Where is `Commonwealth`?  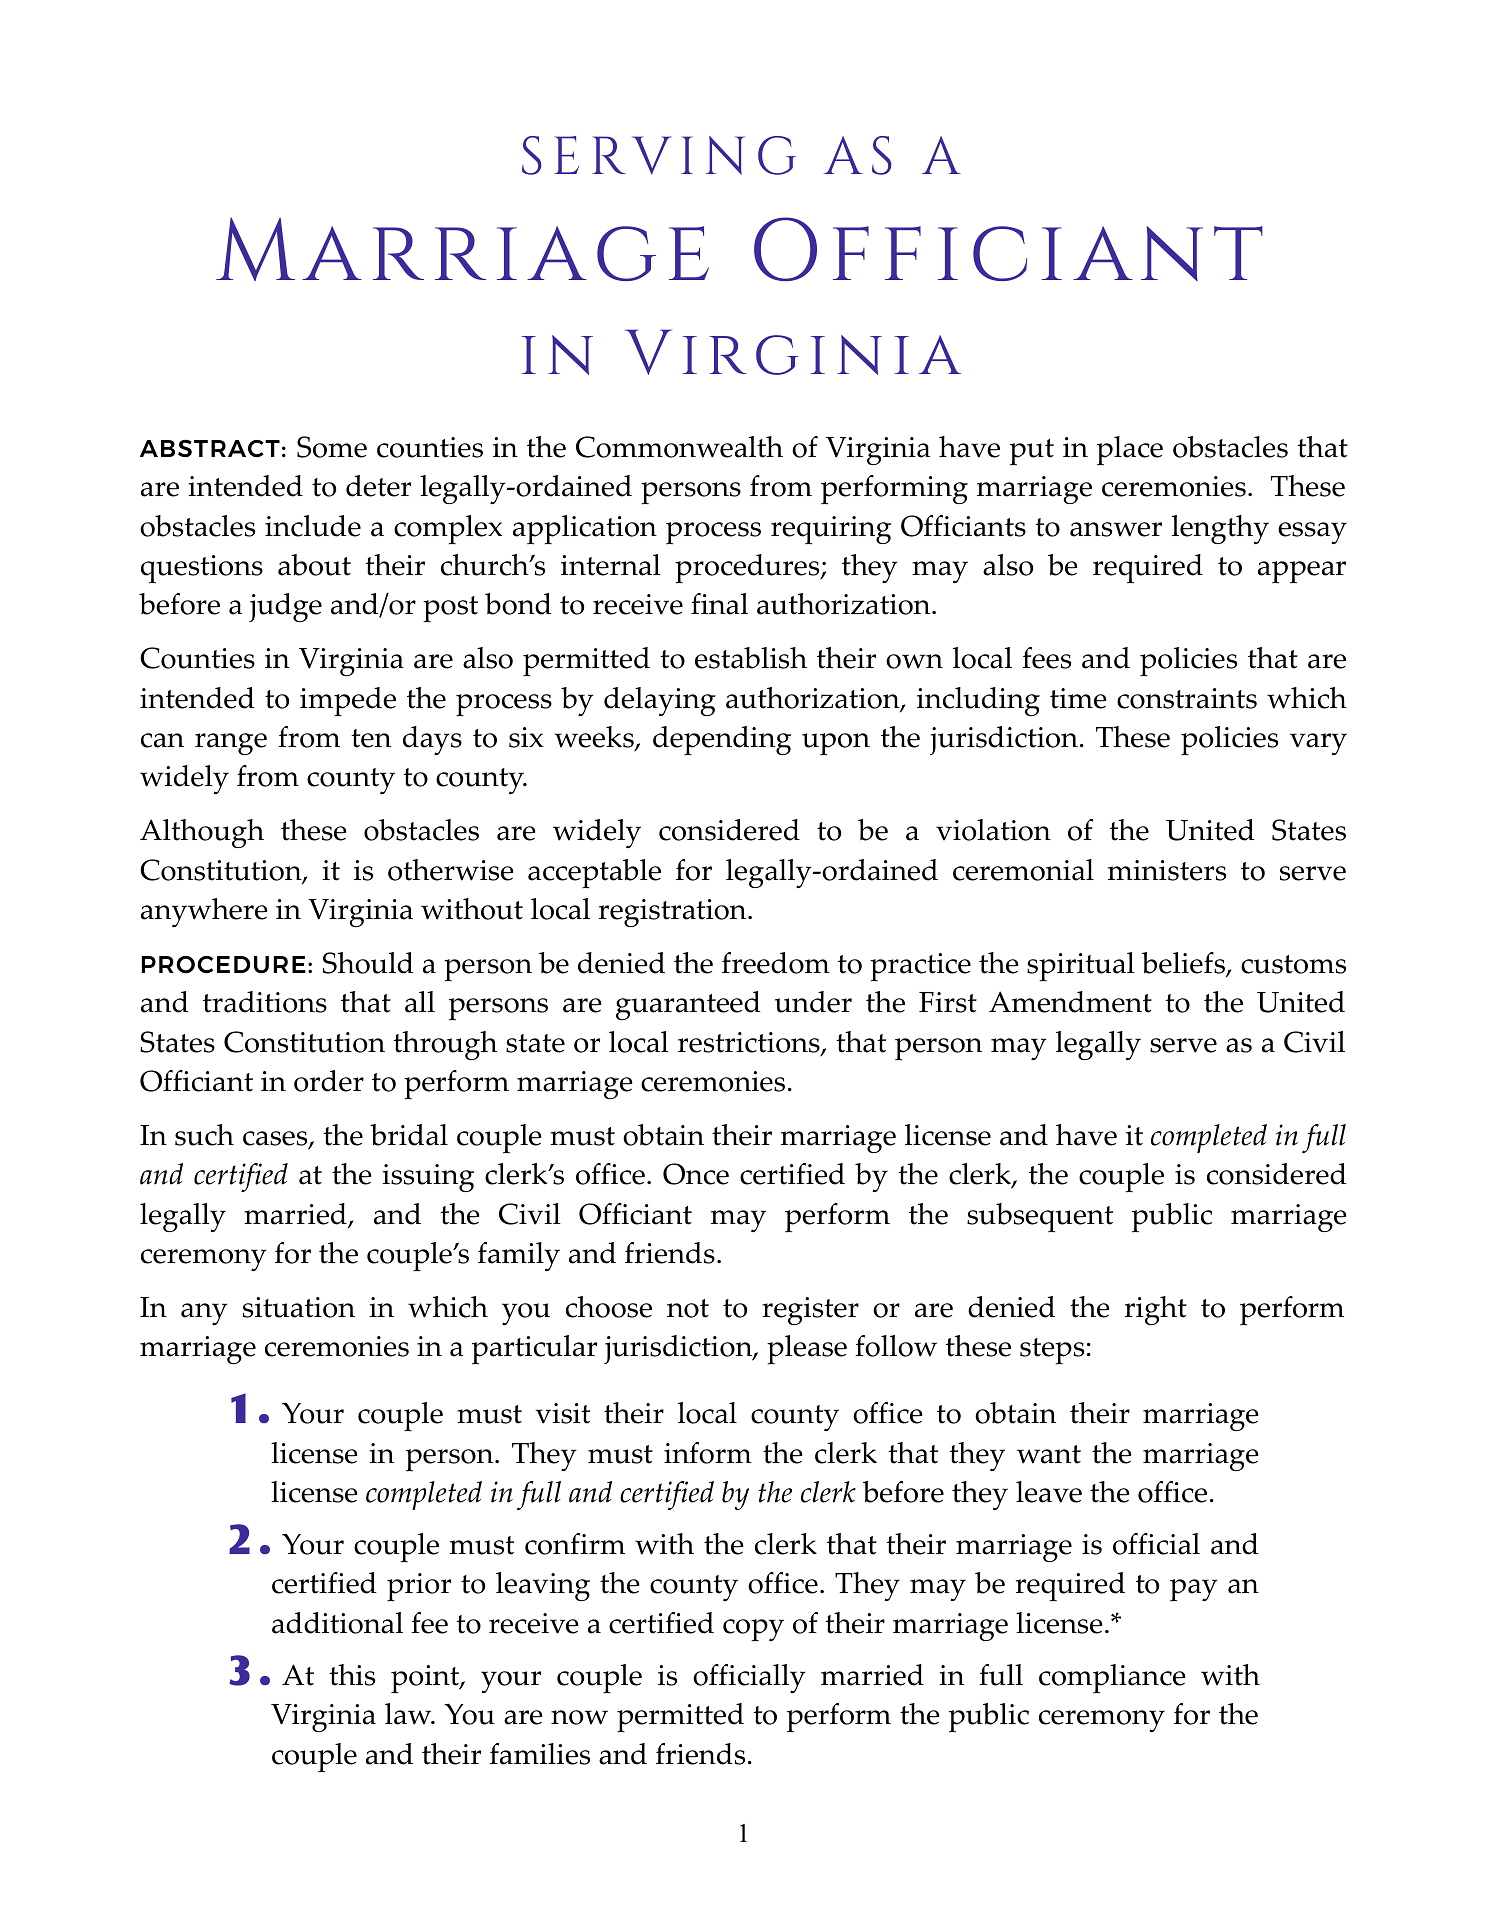 Commonwealth is located at coordinates (679, 447).
